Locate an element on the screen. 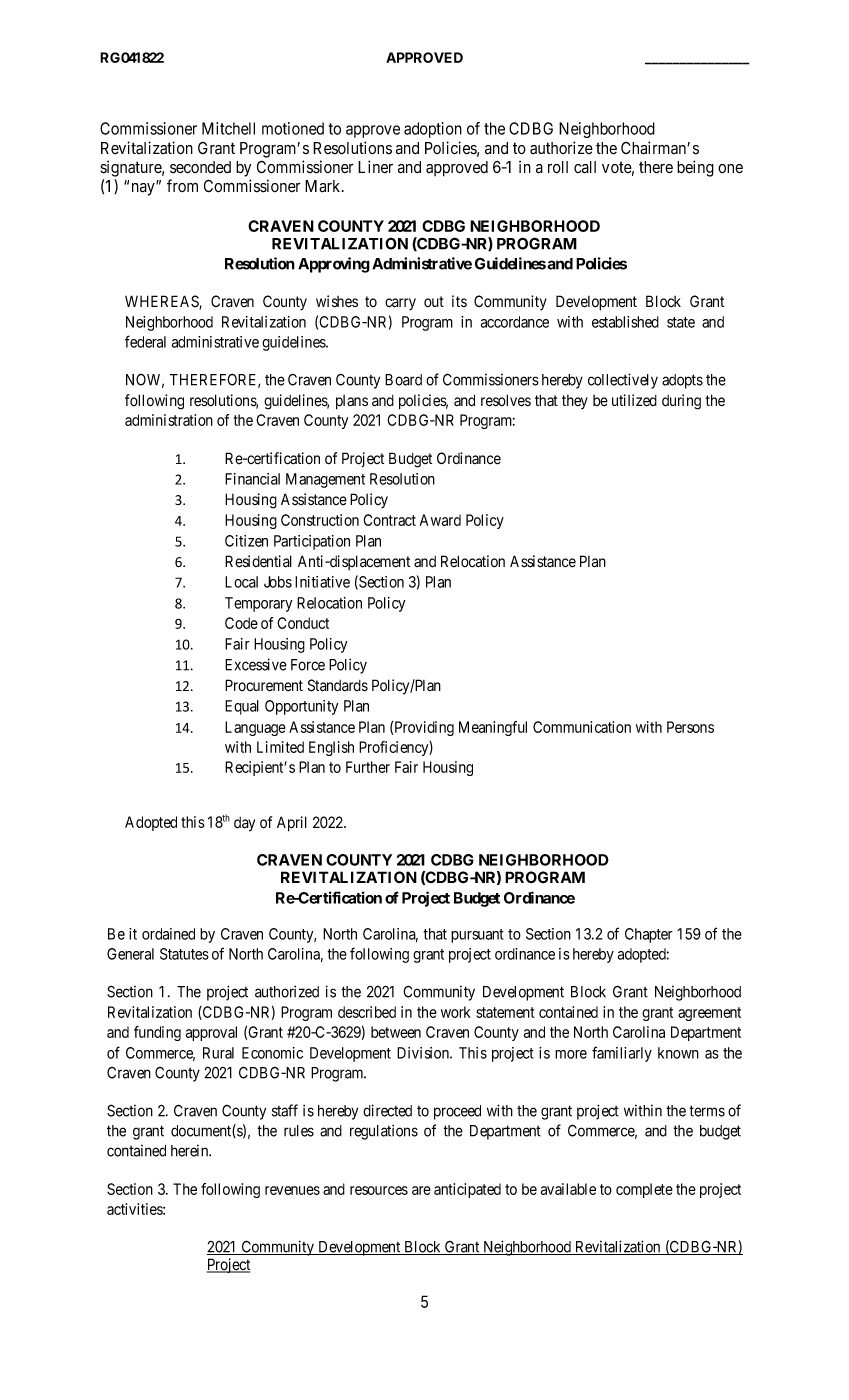  Persons is located at coordinates (690, 727).
